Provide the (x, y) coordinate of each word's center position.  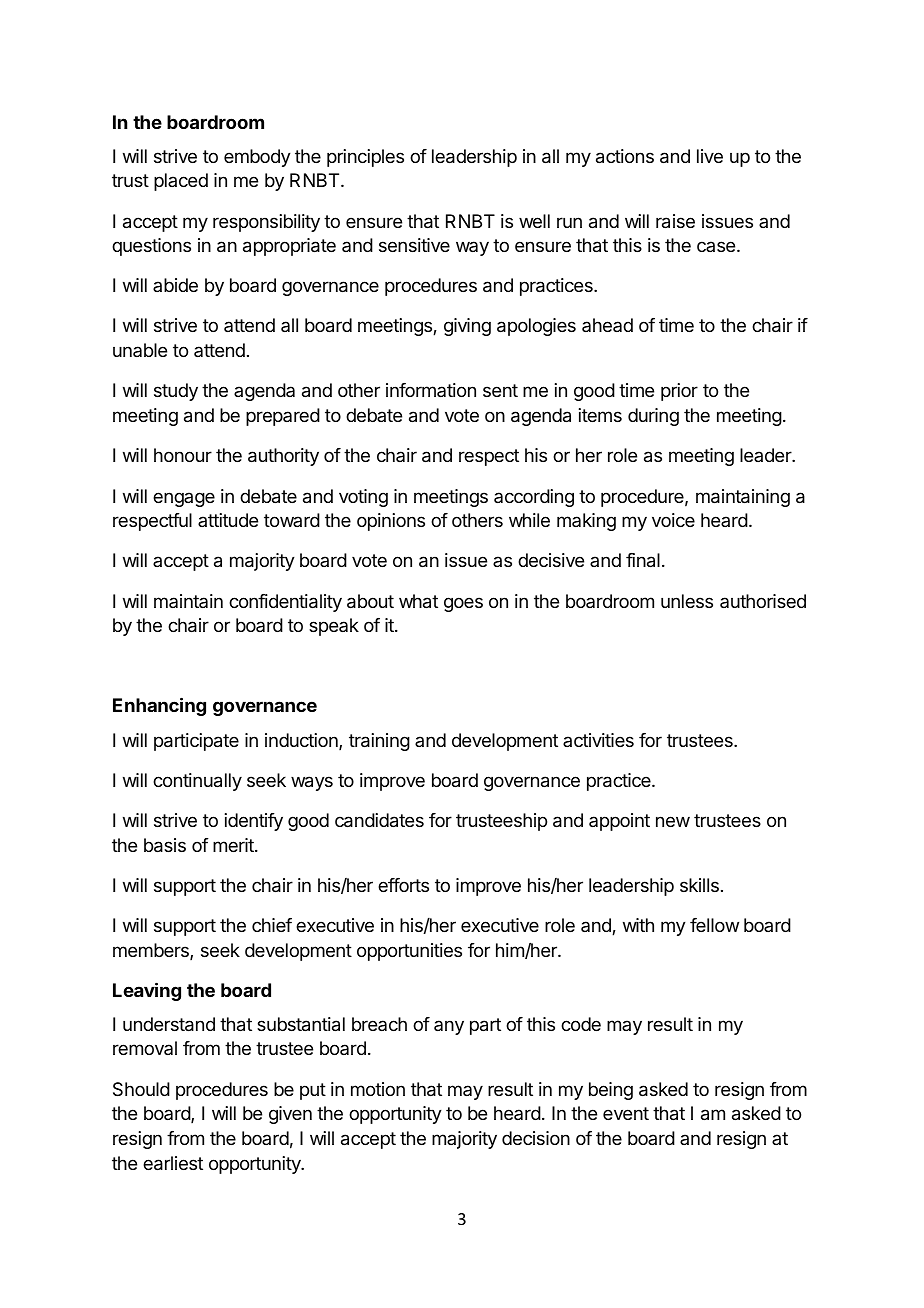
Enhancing (159, 706)
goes (463, 604)
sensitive (414, 245)
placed (181, 182)
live (710, 156)
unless (687, 601)
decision (536, 1138)
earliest (173, 1163)
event (626, 1113)
